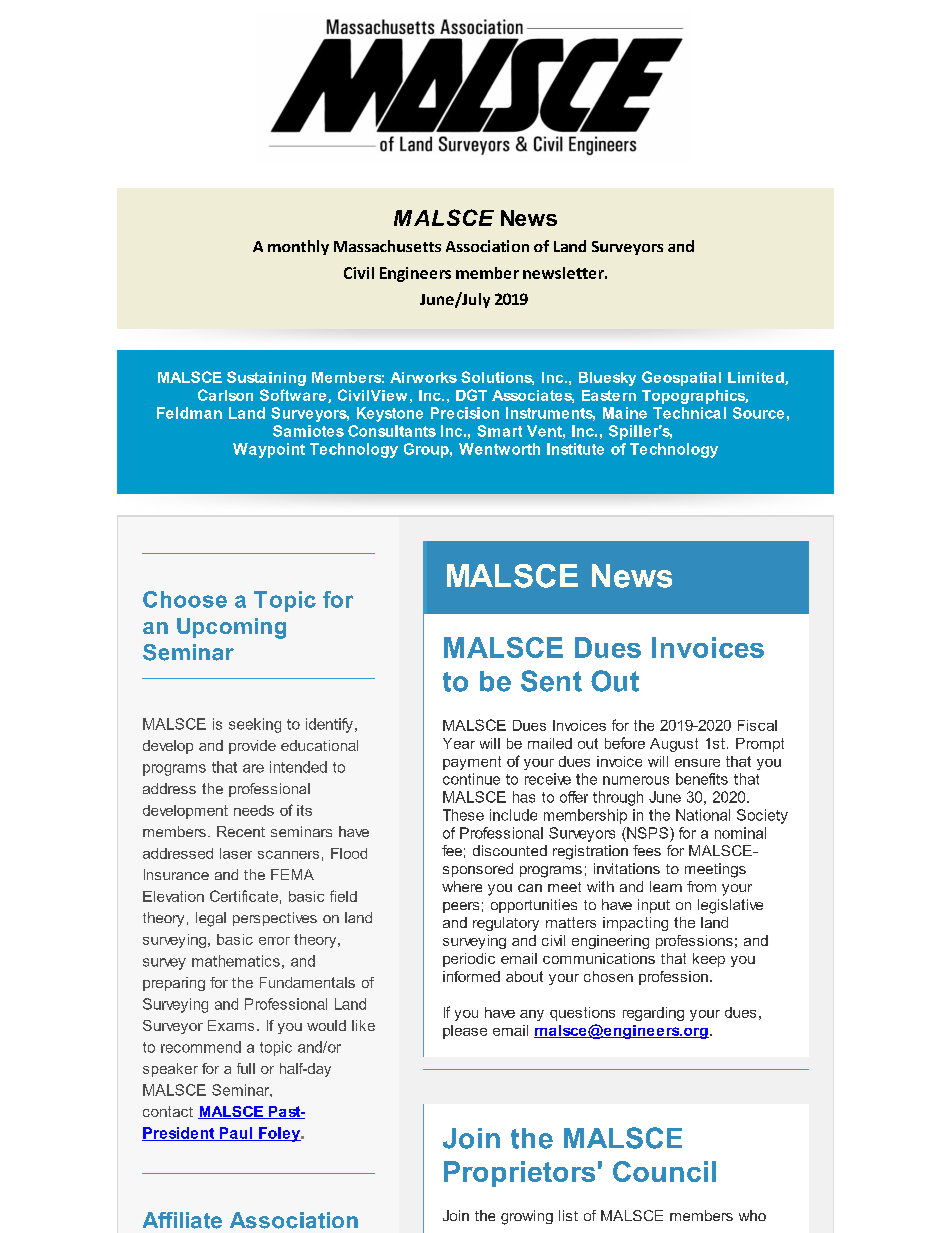  What do you see at coordinates (681, 378) in the screenshot?
I see `Geospatial` at bounding box center [681, 378].
